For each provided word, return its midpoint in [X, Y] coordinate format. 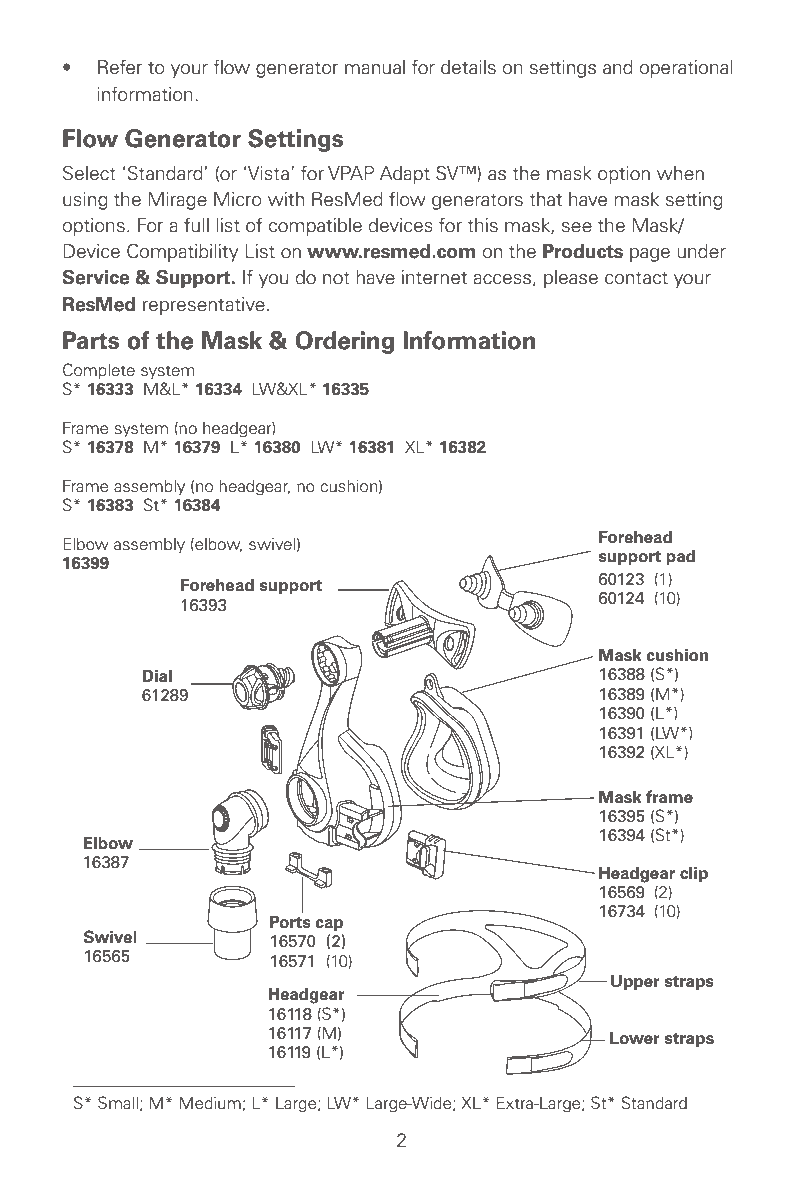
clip [694, 874]
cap [329, 925]
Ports [290, 922]
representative [204, 306]
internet [434, 277]
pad [680, 557]
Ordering [344, 342]
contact [636, 278]
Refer [120, 67]
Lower [635, 1038]
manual [375, 67]
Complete [99, 371]
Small [118, 1103]
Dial [157, 675]
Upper [635, 982]
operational [685, 69]
